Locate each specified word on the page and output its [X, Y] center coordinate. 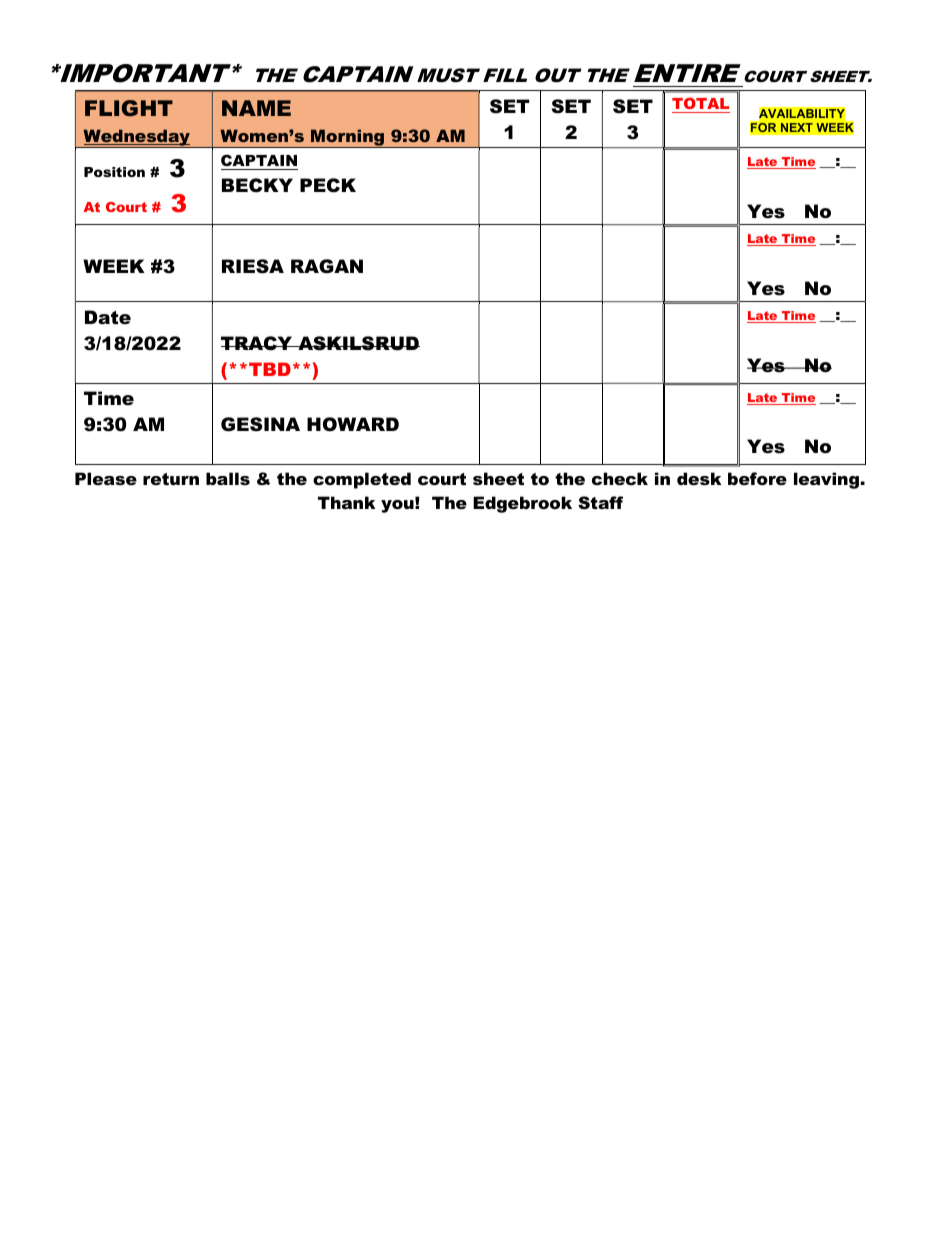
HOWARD [353, 424]
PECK [328, 185]
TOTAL [700, 103]
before [757, 478]
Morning [348, 138]
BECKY [257, 185]
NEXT [796, 127]
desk [699, 478]
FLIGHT [129, 108]
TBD [270, 369]
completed [362, 480]
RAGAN [327, 266]
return [171, 479]
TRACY [258, 343]
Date [108, 317]
